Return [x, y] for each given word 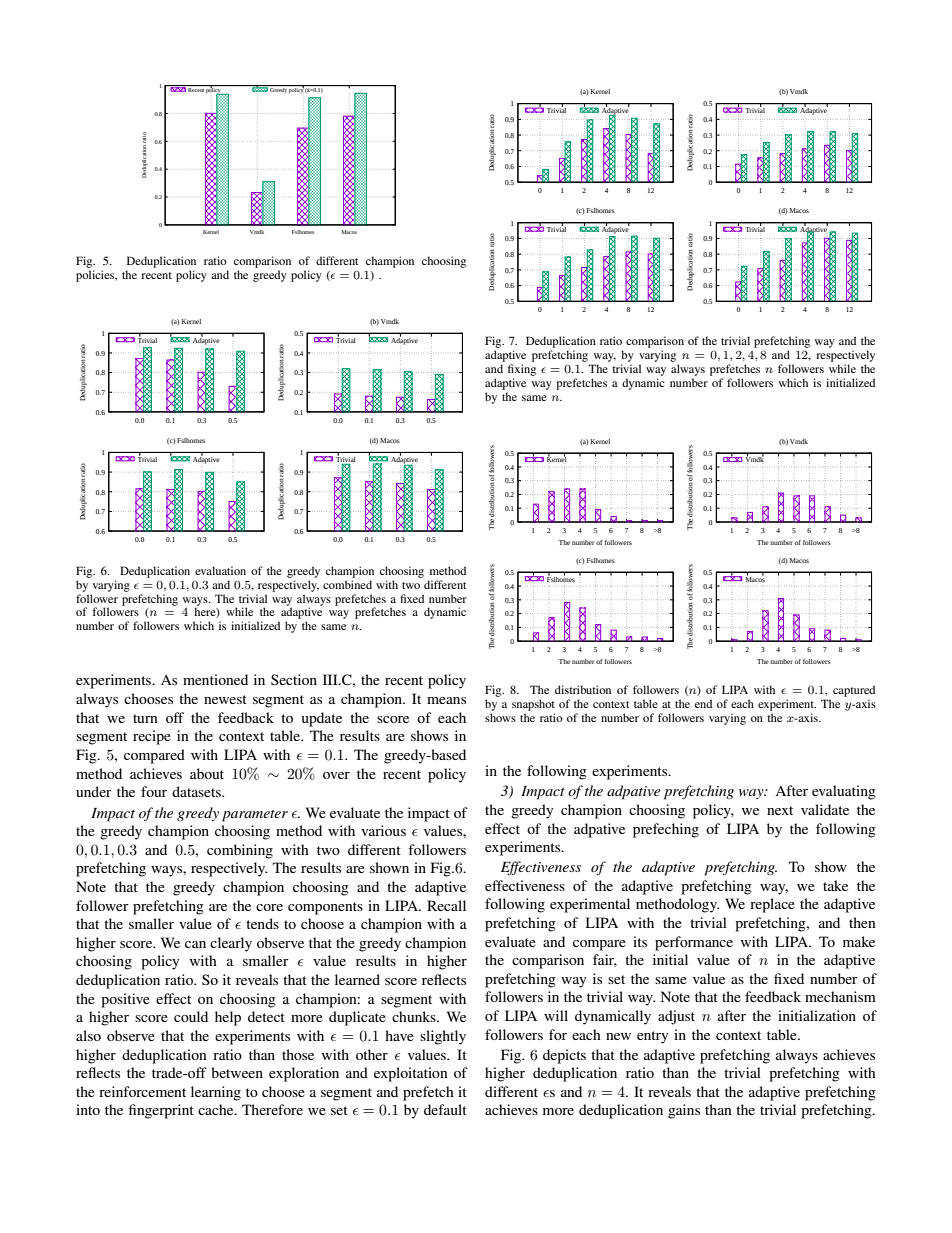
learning [216, 1093]
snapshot [533, 706]
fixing [522, 370]
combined [347, 584]
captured [854, 692]
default [445, 1109]
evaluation [220, 570]
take [835, 885]
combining [240, 851]
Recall [446, 905]
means [446, 700]
